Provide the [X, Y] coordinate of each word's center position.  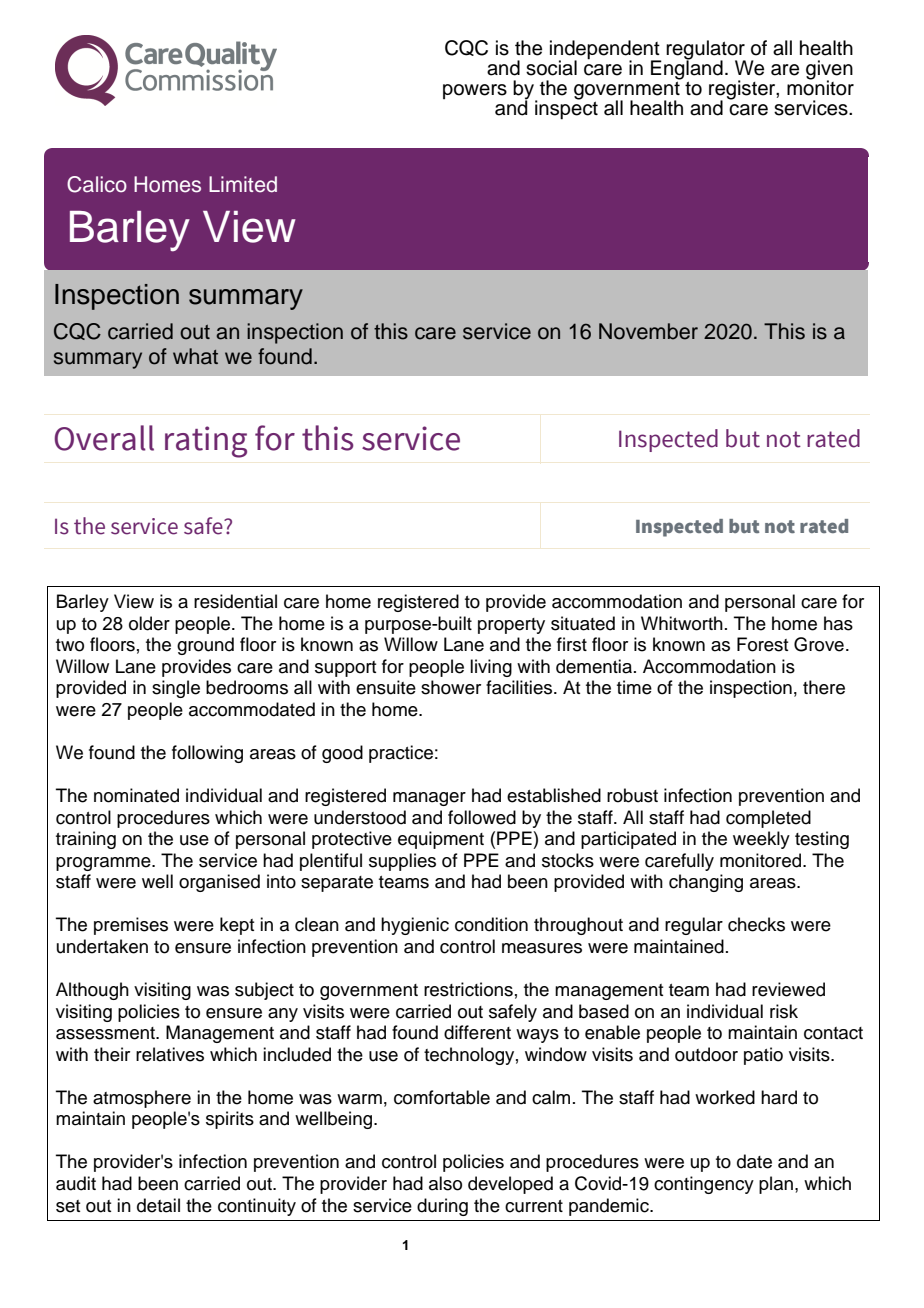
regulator [706, 51]
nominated [136, 795]
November [648, 331]
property [511, 626]
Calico [97, 184]
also [445, 1183]
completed [768, 819]
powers [475, 91]
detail [158, 1205]
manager [429, 799]
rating [206, 442]
